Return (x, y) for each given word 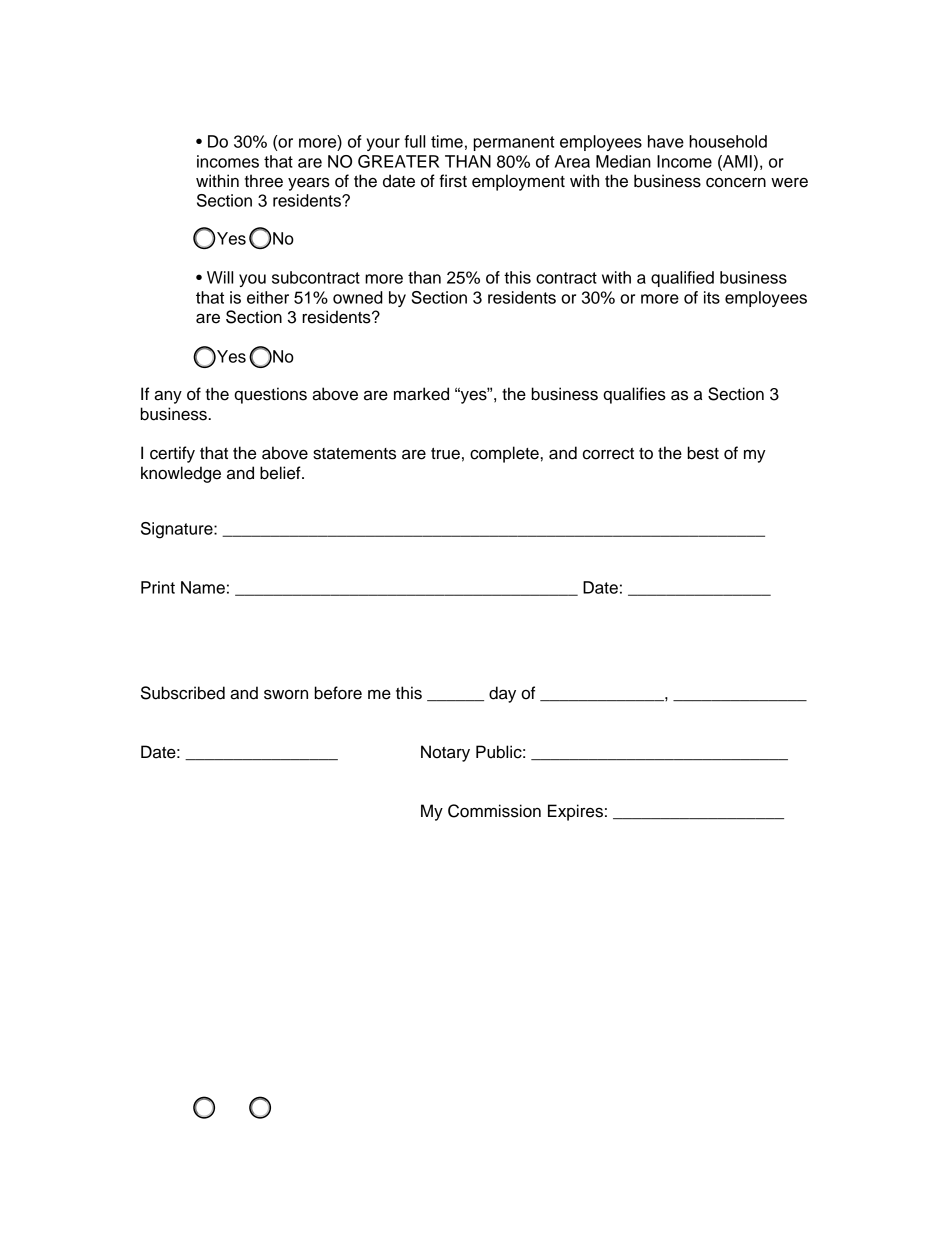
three (263, 181)
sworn (286, 694)
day (502, 694)
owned (358, 297)
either (268, 297)
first (453, 181)
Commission (494, 811)
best (703, 453)
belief (281, 473)
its (712, 297)
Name (203, 587)
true (445, 454)
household (728, 141)
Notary (445, 753)
